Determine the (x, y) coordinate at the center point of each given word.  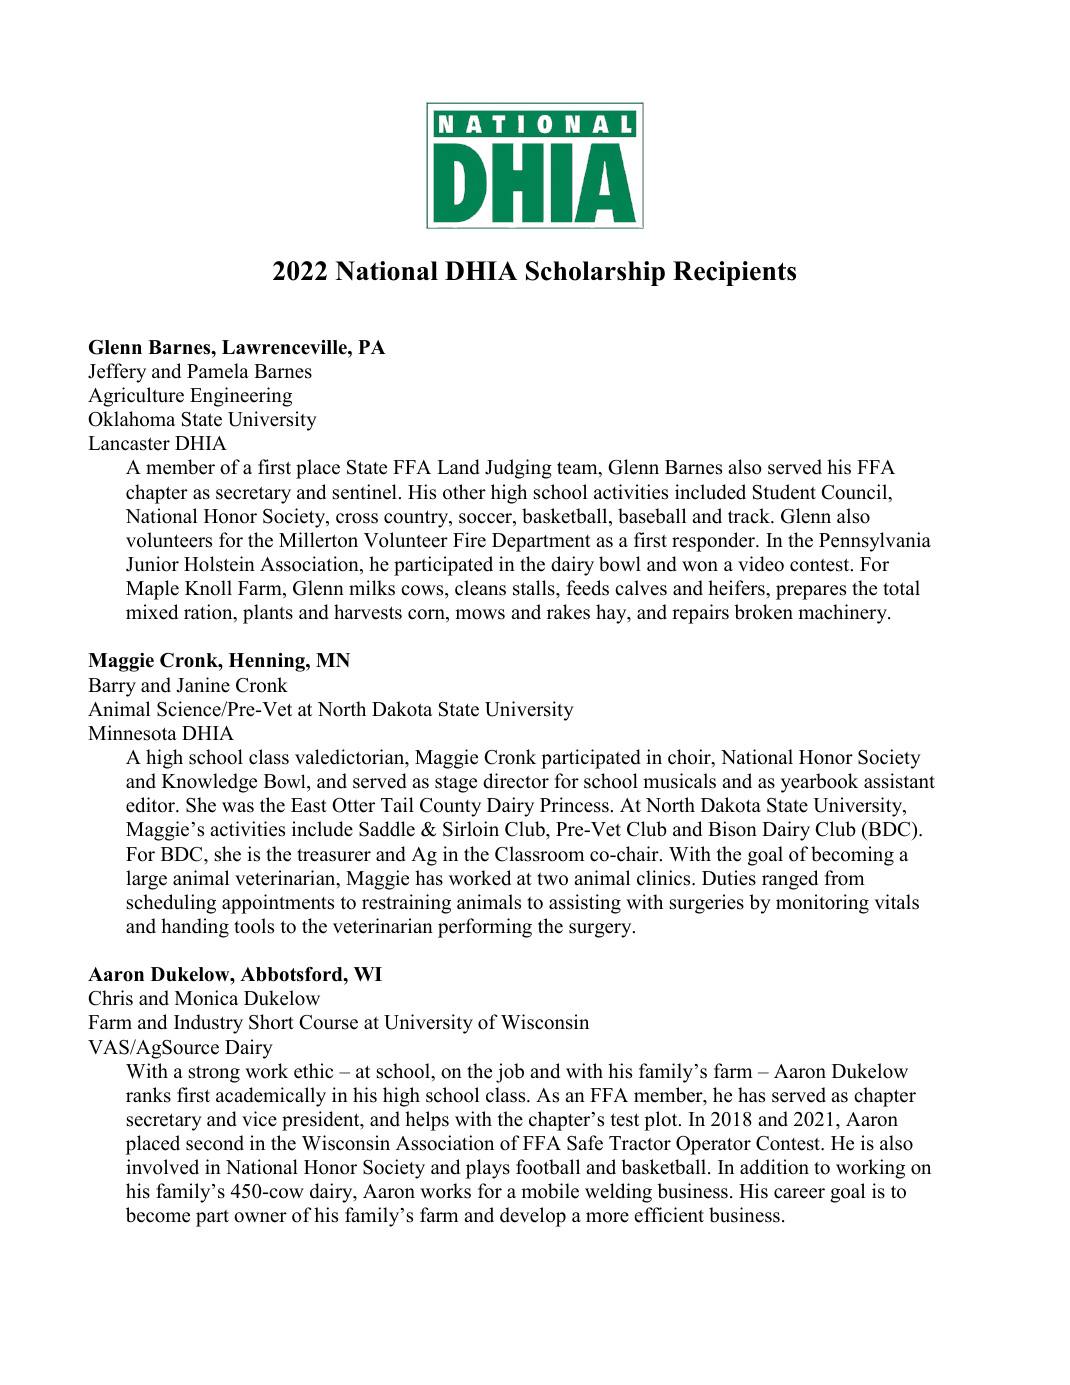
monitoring (822, 904)
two (552, 879)
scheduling (171, 904)
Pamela (218, 371)
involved (162, 1167)
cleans (480, 588)
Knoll (208, 588)
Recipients (734, 273)
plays (488, 1169)
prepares (811, 592)
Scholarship (595, 273)
